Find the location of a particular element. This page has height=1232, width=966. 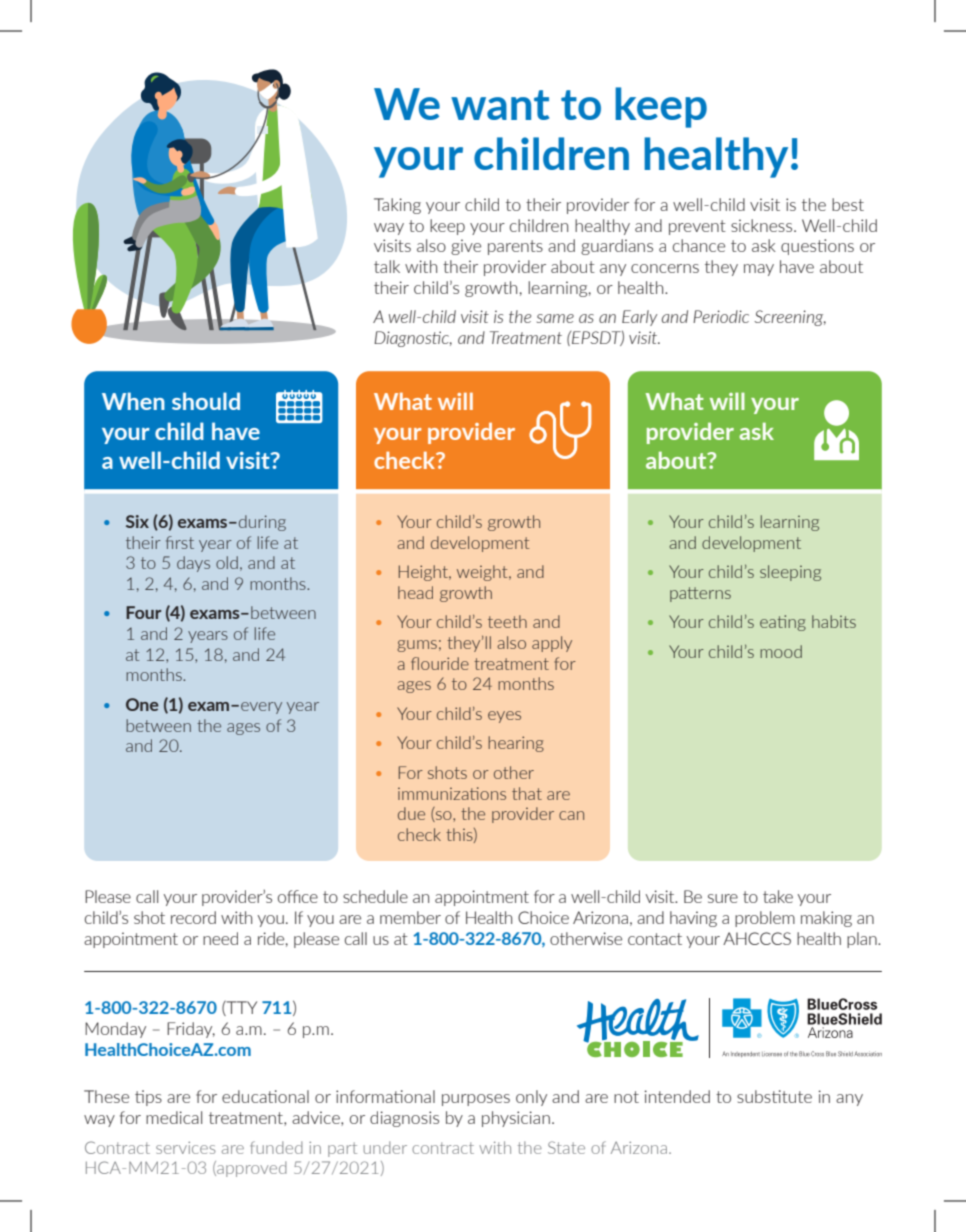

same is located at coordinates (555, 318).
